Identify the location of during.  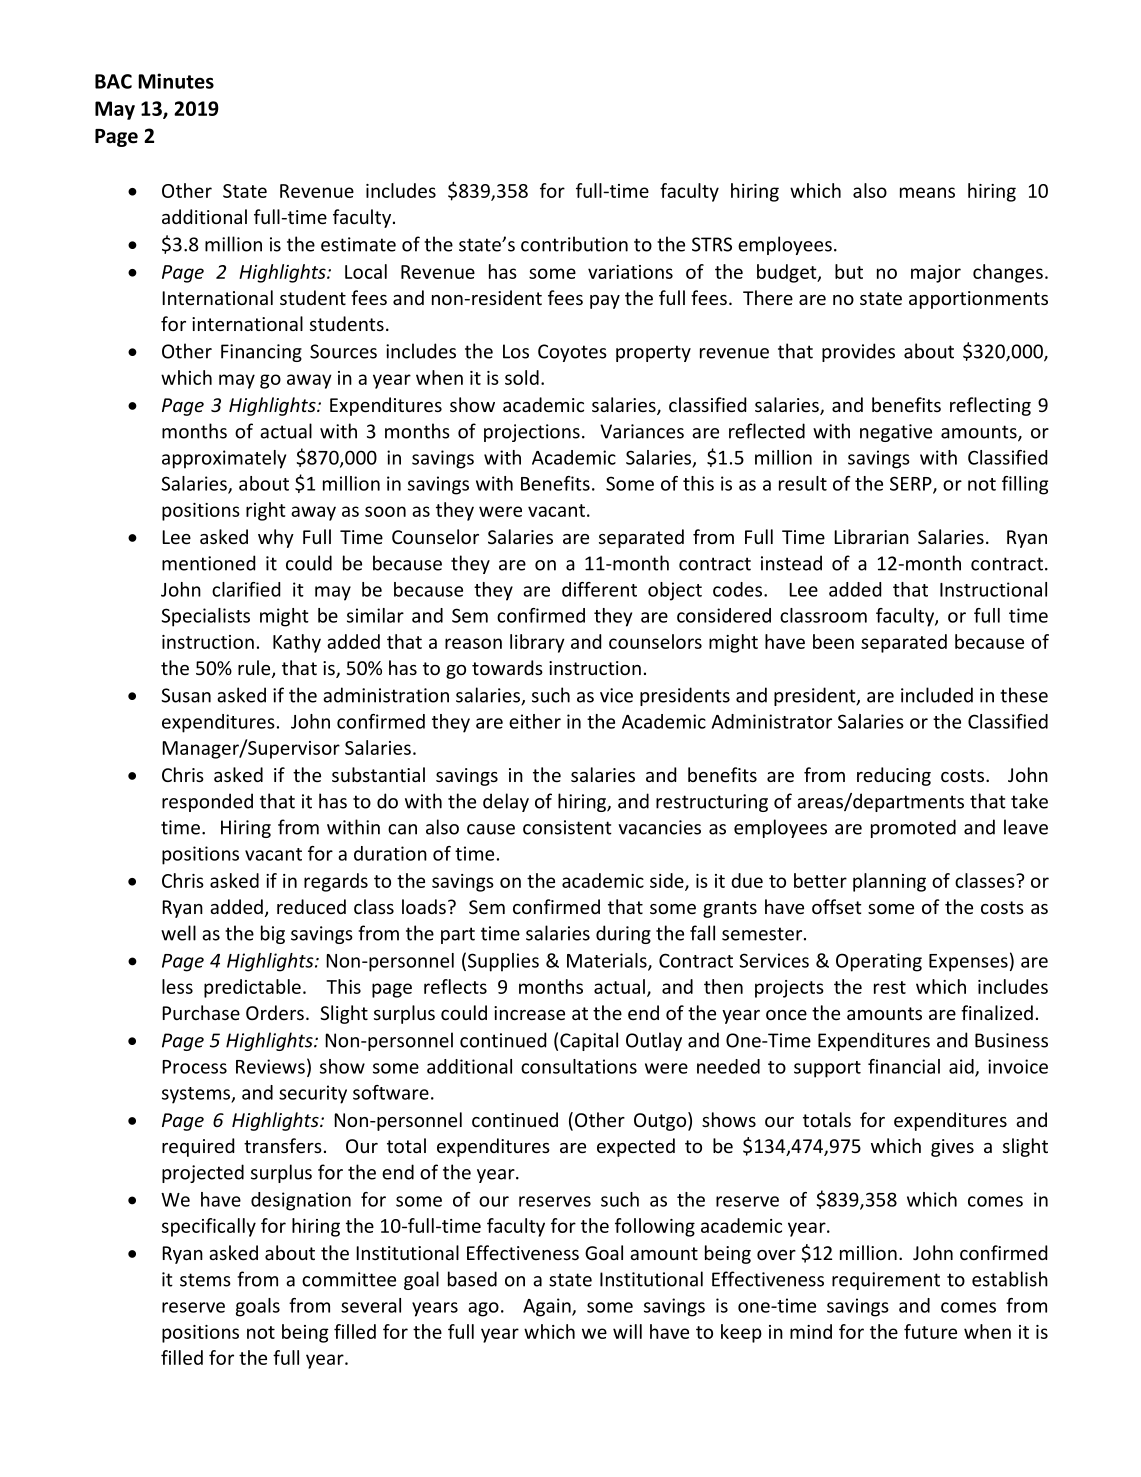
(623, 934).
